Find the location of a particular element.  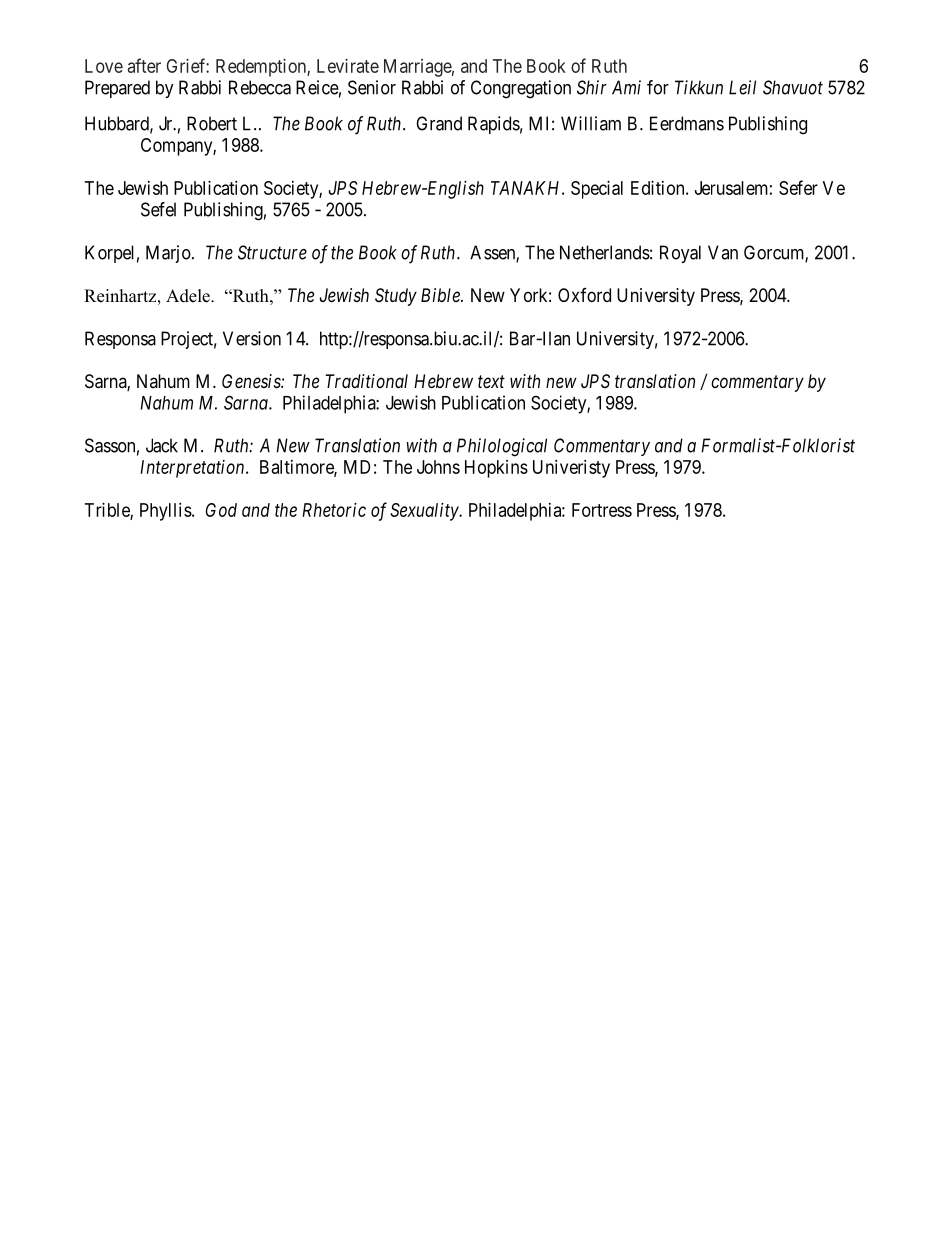

Oxford is located at coordinates (584, 295).
